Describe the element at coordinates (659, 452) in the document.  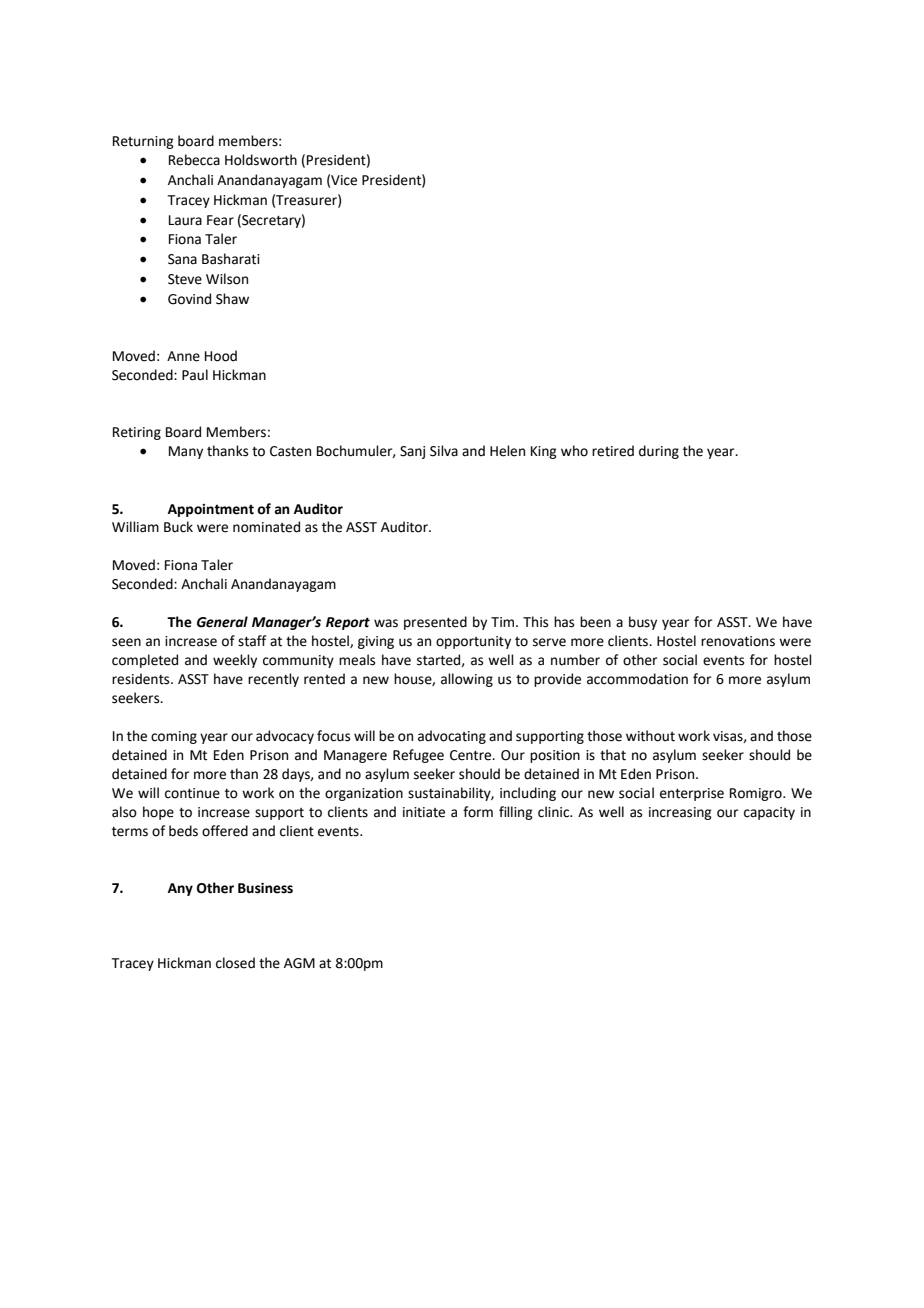
I see `during` at that location.
